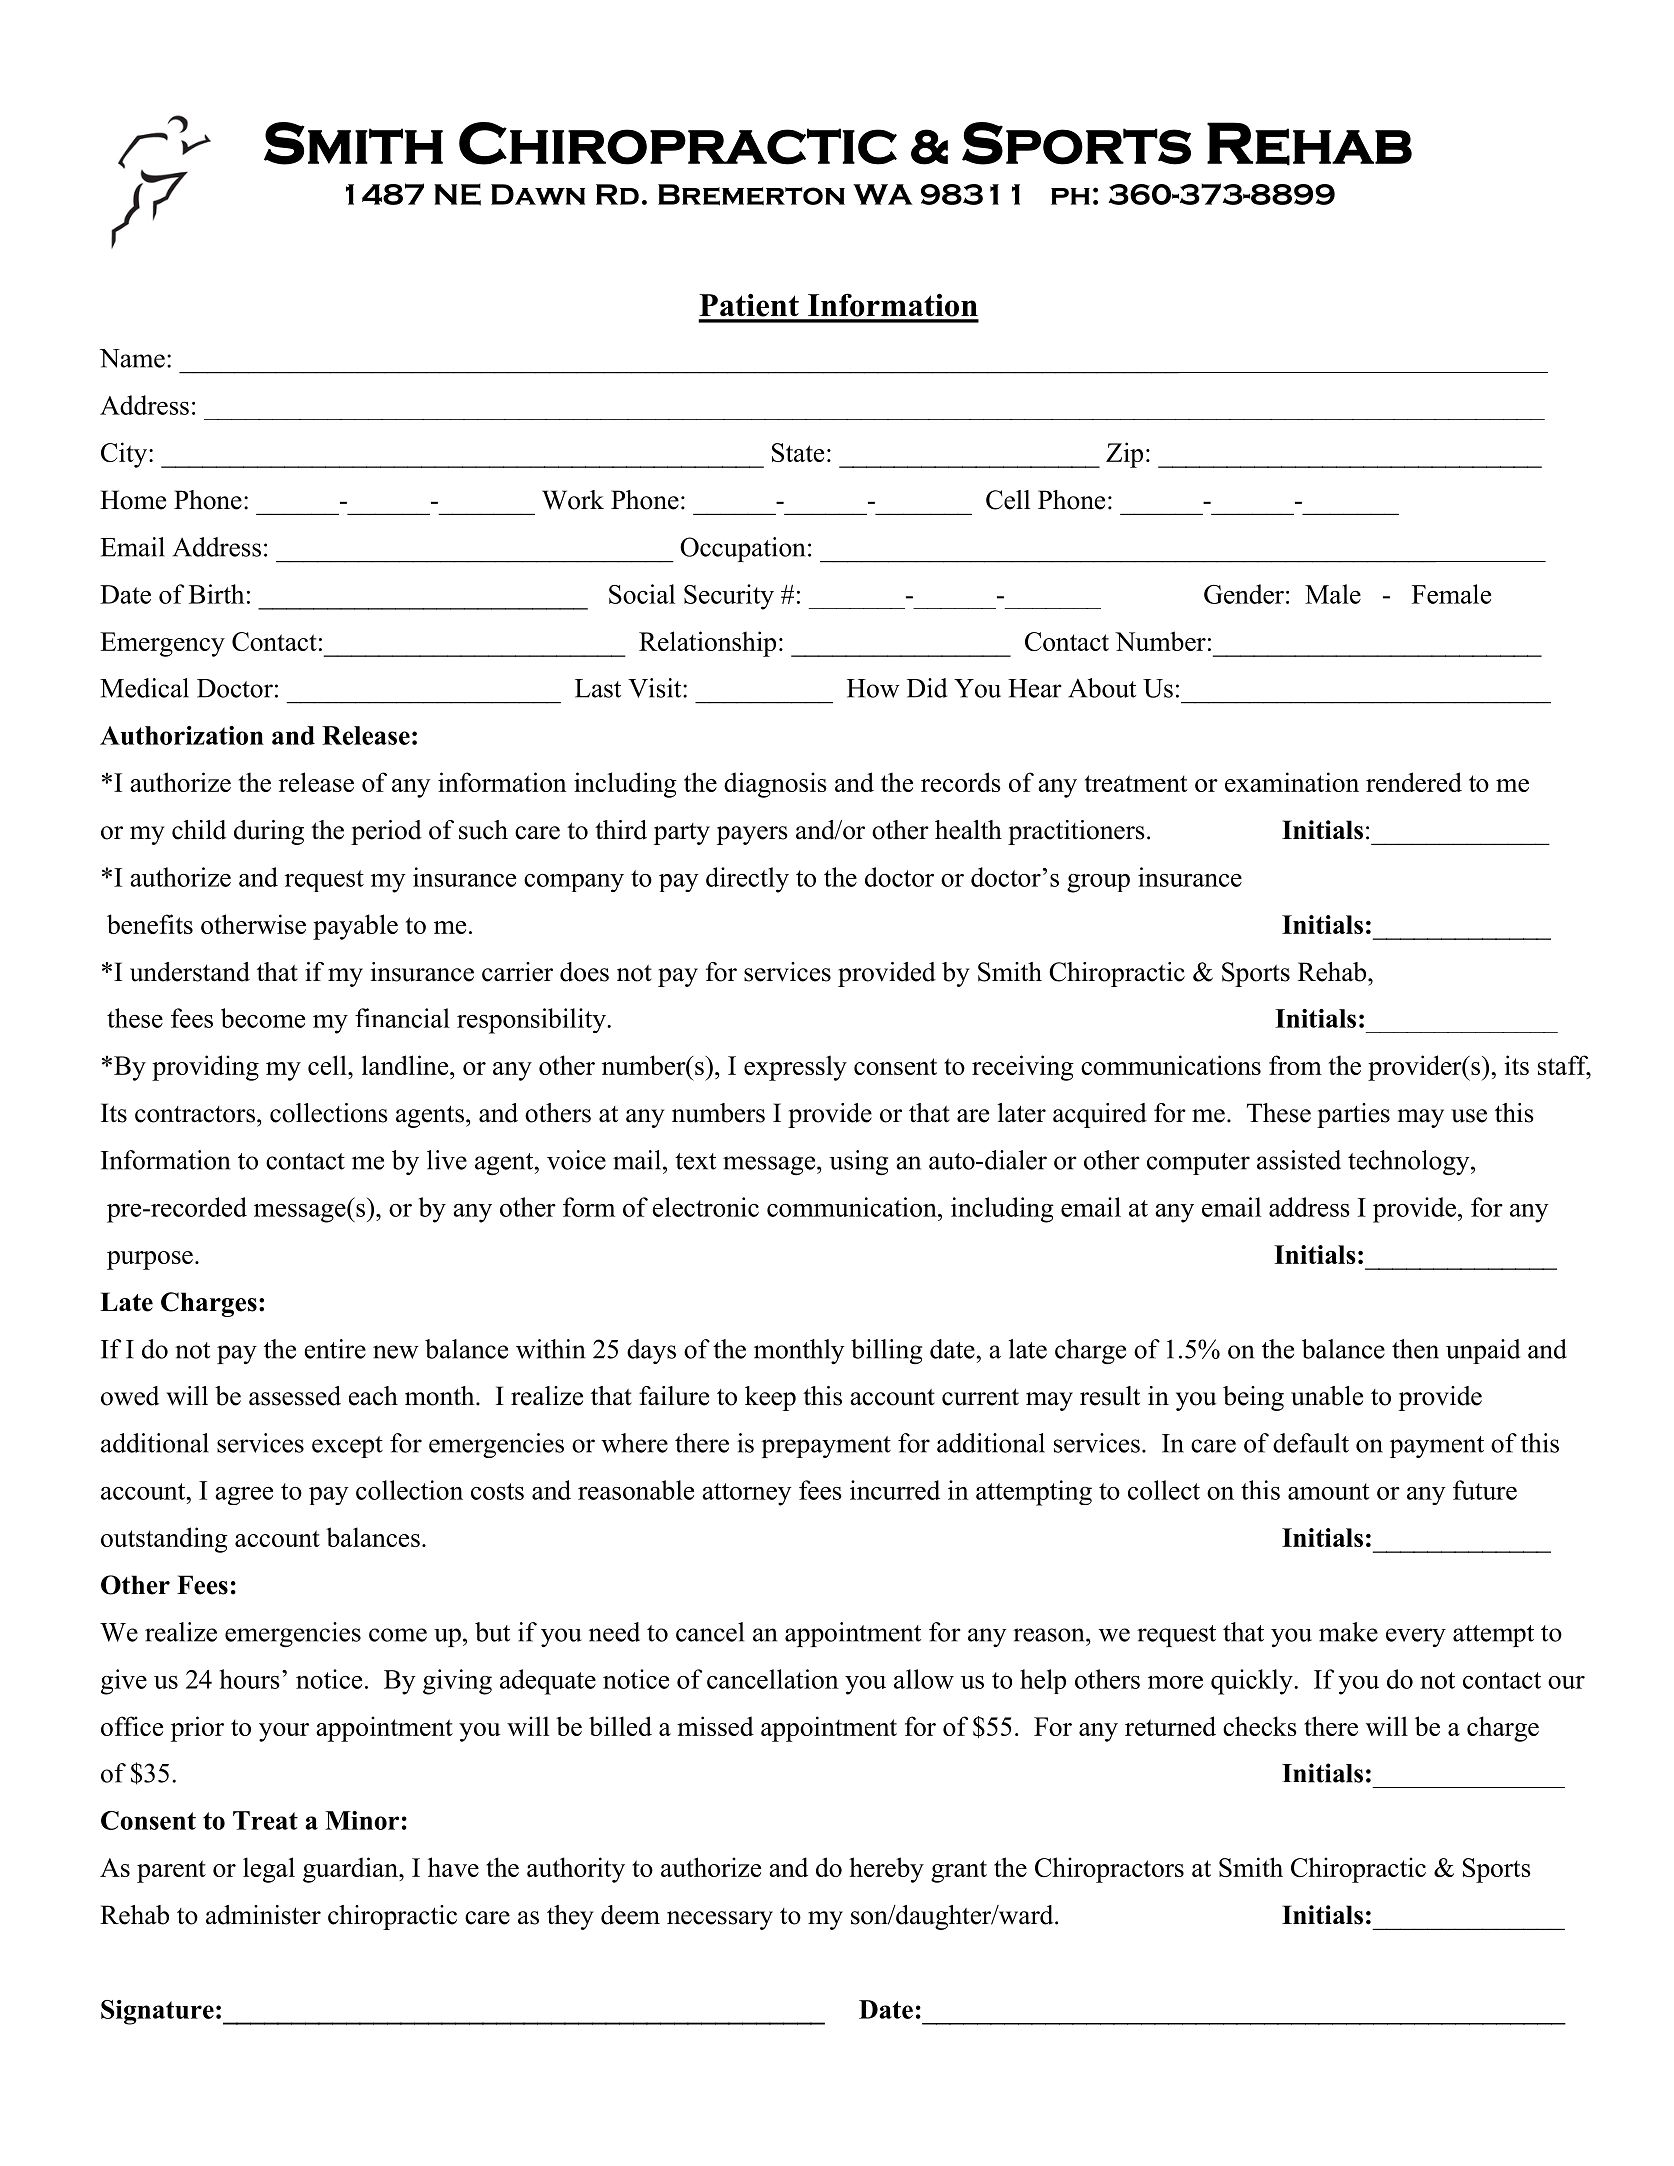 The image size is (1674, 2166). Describe the element at coordinates (216, 594) in the image. I see `Birth` at that location.
